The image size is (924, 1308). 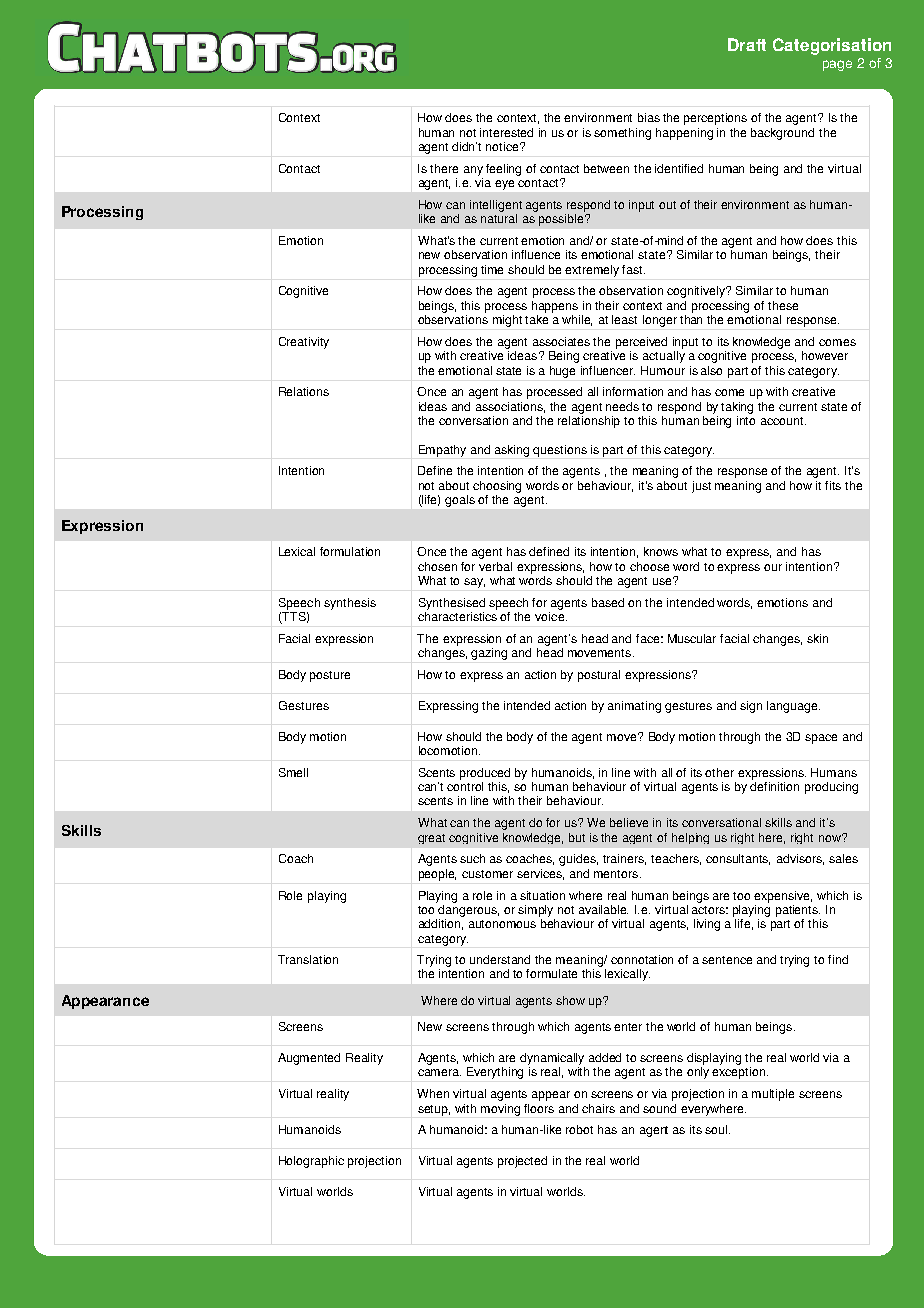 What do you see at coordinates (833, 485) in the screenshot?
I see `fits` at bounding box center [833, 485].
